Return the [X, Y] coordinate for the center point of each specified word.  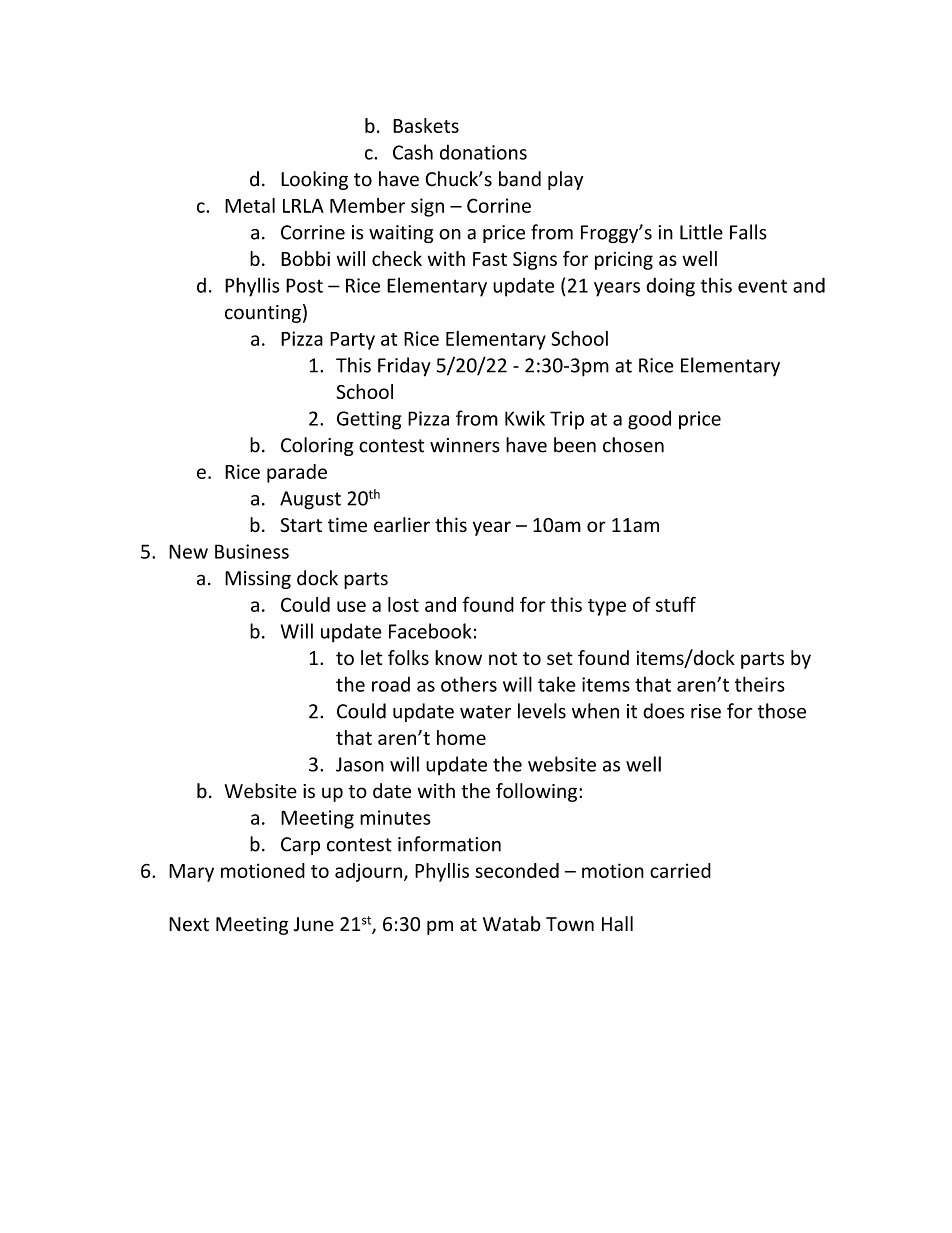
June [314, 924]
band [520, 179]
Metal [250, 205]
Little [701, 232]
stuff [676, 604]
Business [252, 551]
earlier [402, 525]
